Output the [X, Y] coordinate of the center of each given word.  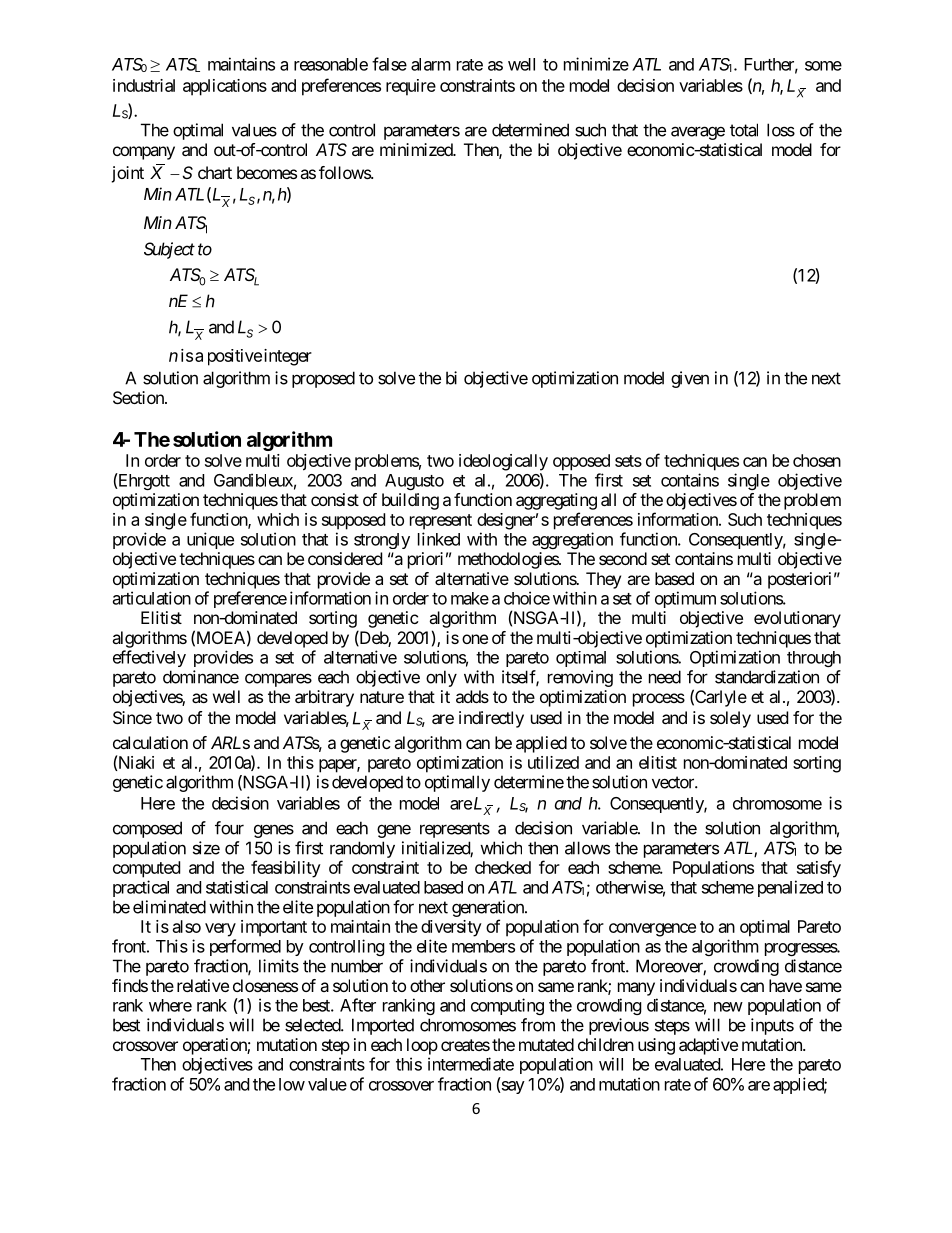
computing [507, 1006]
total [744, 130]
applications [225, 87]
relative [203, 985]
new [728, 1007]
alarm [431, 64]
